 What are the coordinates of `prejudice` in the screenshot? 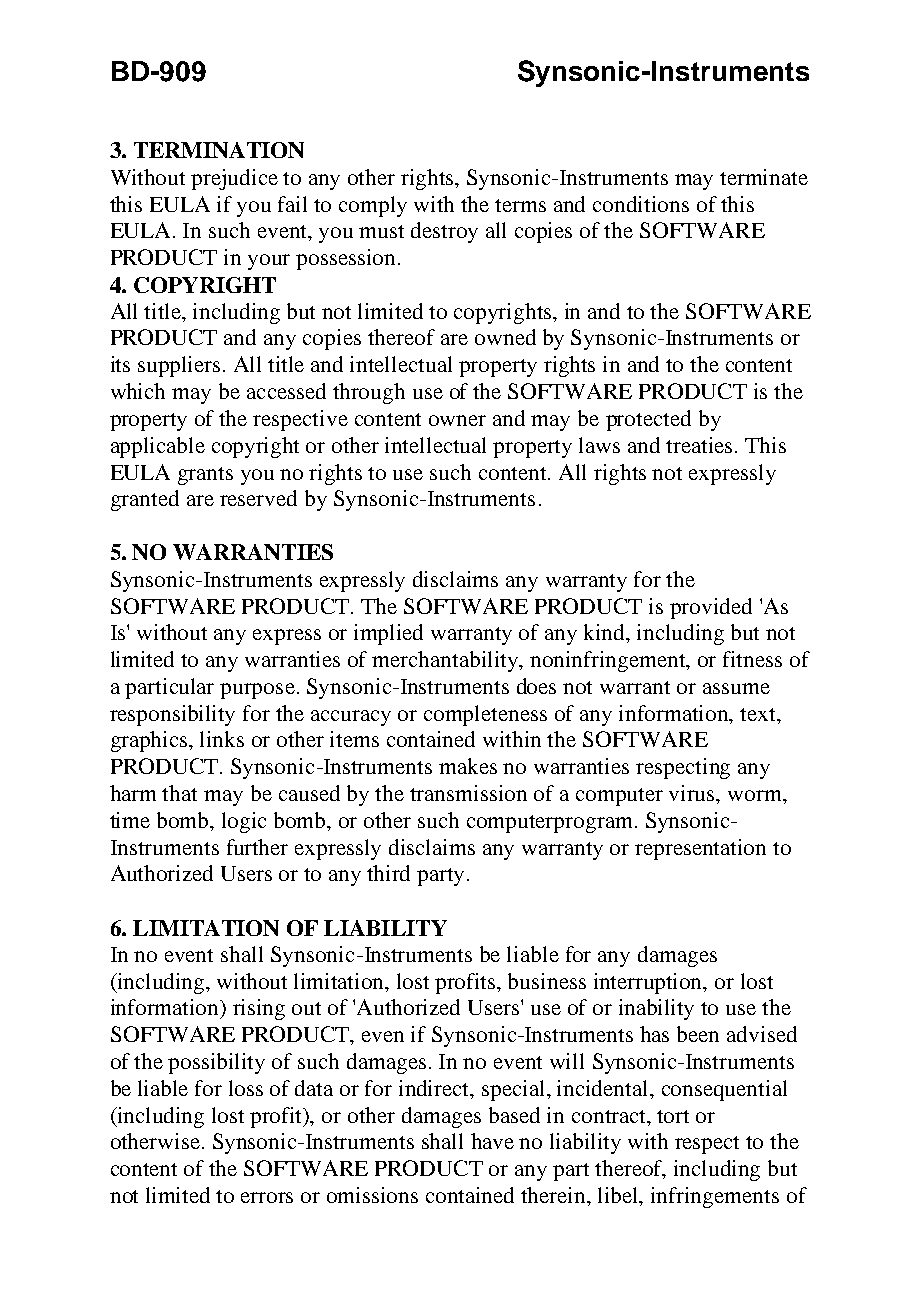 It's located at (234, 179).
